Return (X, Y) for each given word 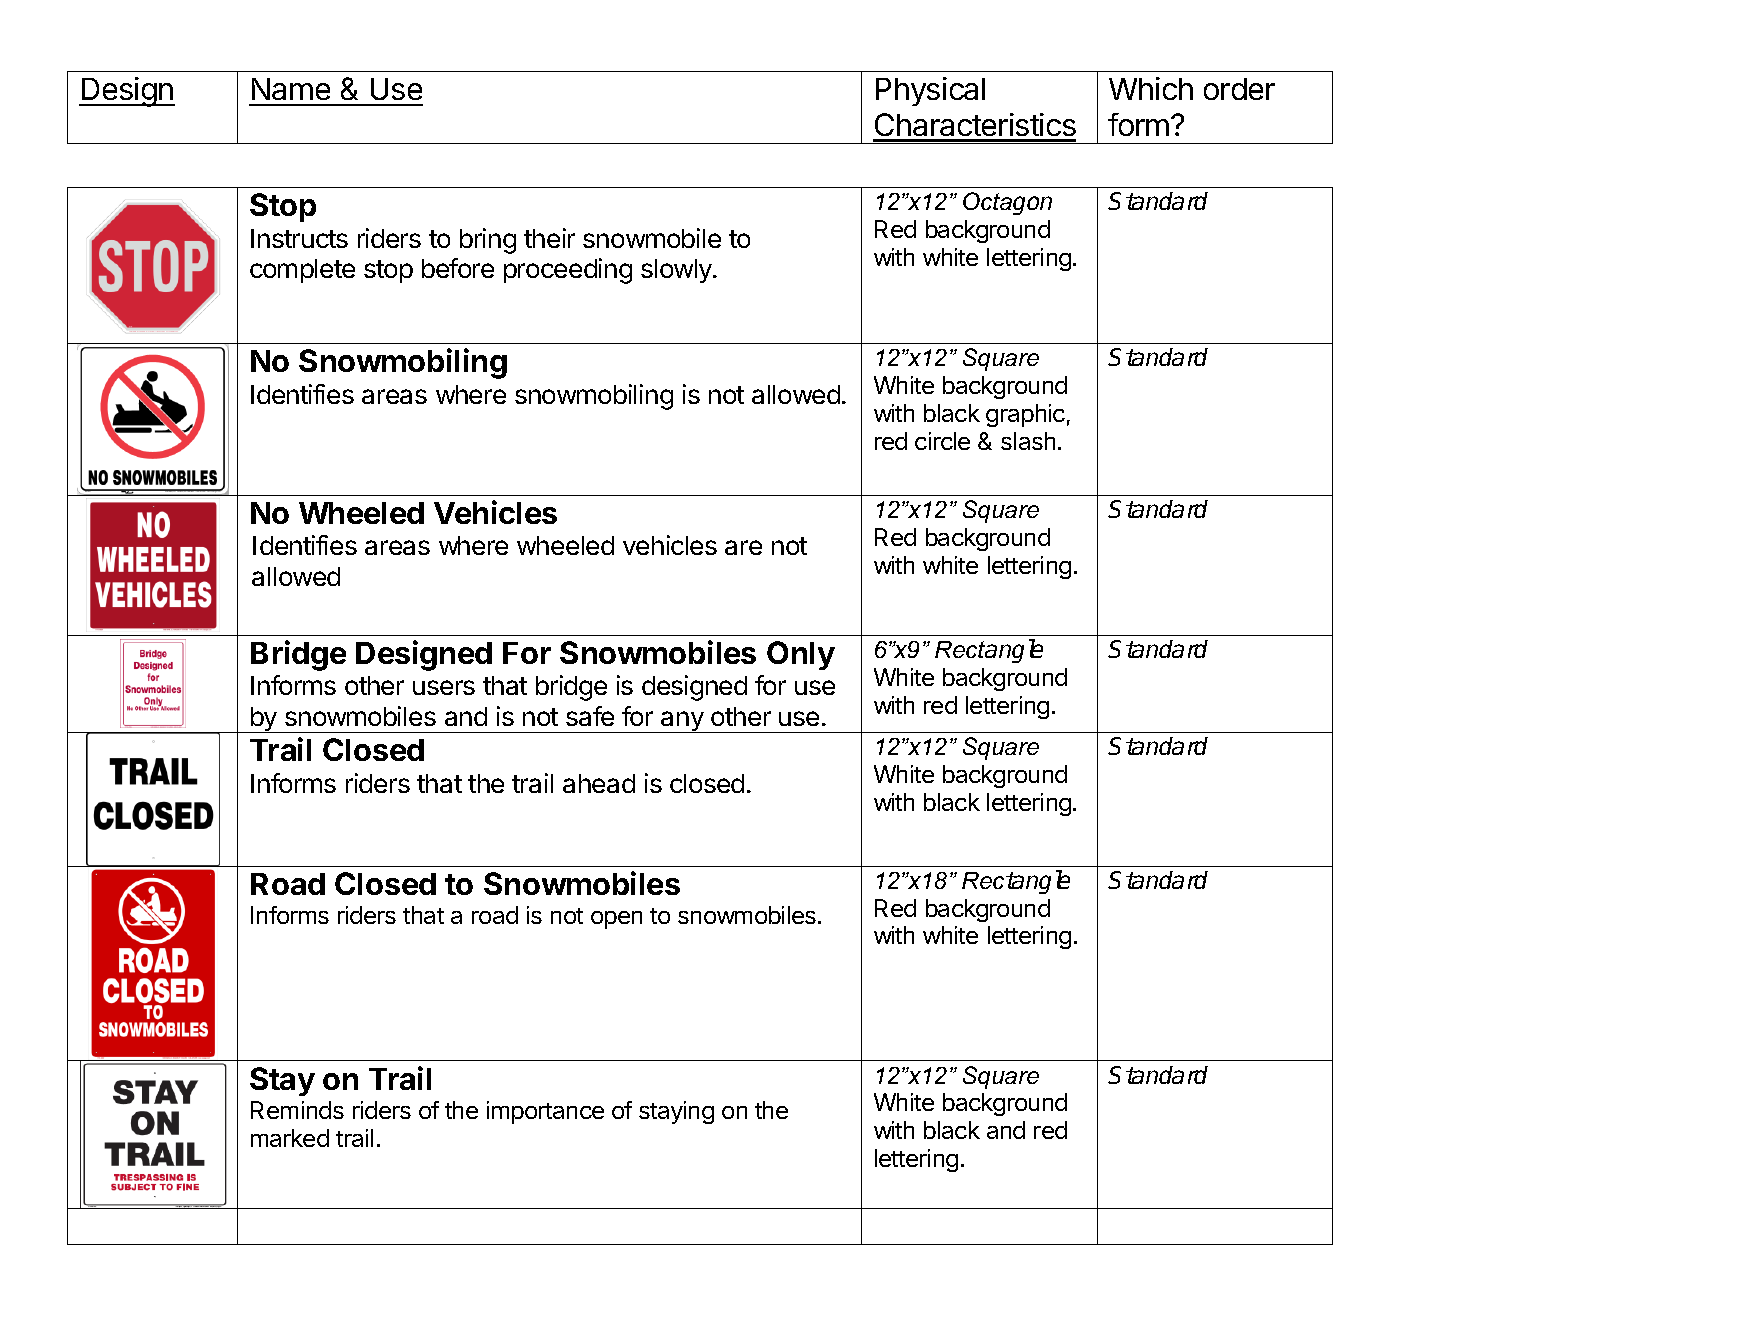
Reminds (297, 1110)
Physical (930, 91)
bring (488, 241)
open (616, 920)
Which (1151, 88)
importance (545, 1112)
